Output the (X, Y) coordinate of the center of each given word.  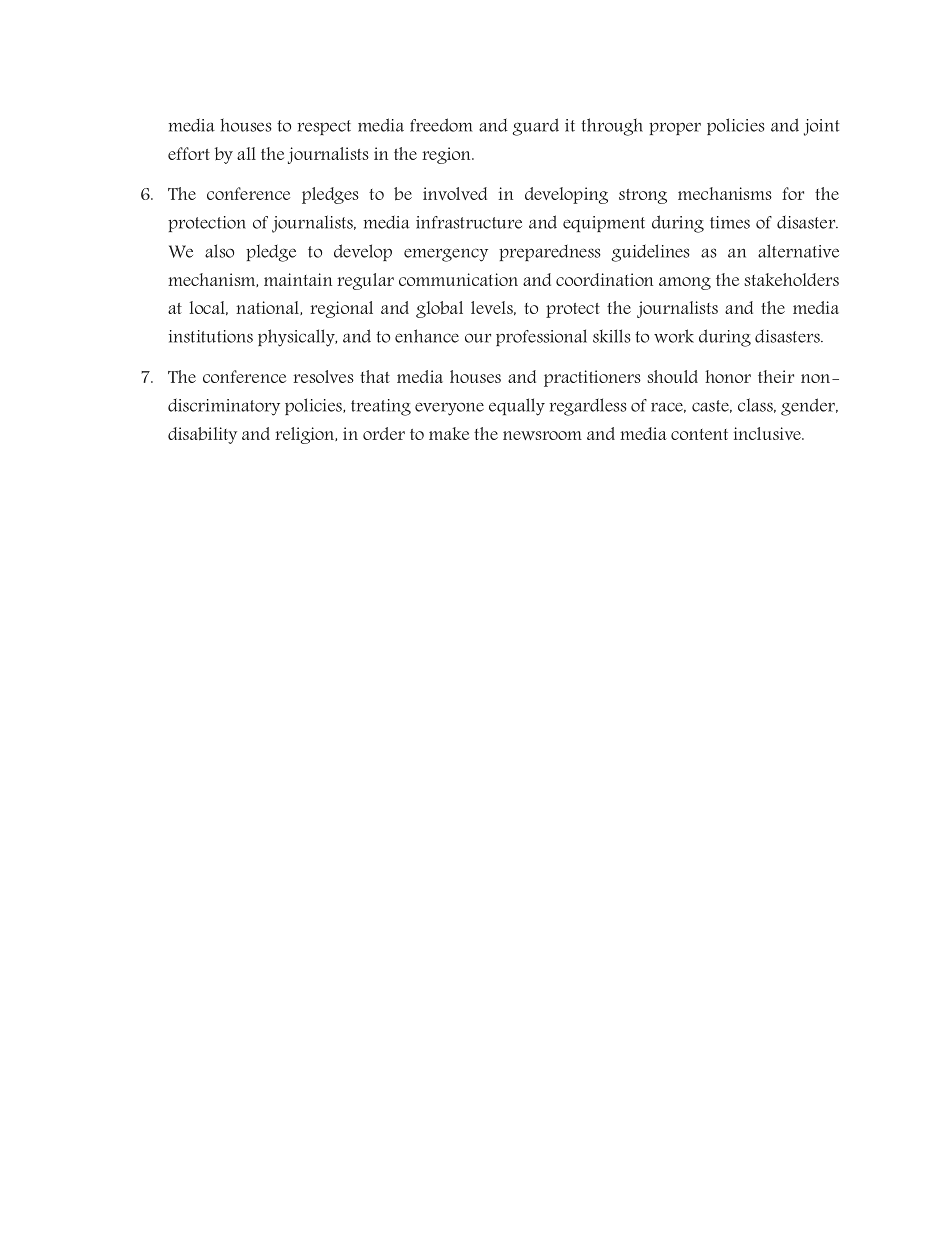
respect (324, 127)
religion (306, 435)
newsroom (542, 435)
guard (535, 127)
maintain (298, 279)
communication (458, 279)
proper (675, 128)
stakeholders (791, 279)
